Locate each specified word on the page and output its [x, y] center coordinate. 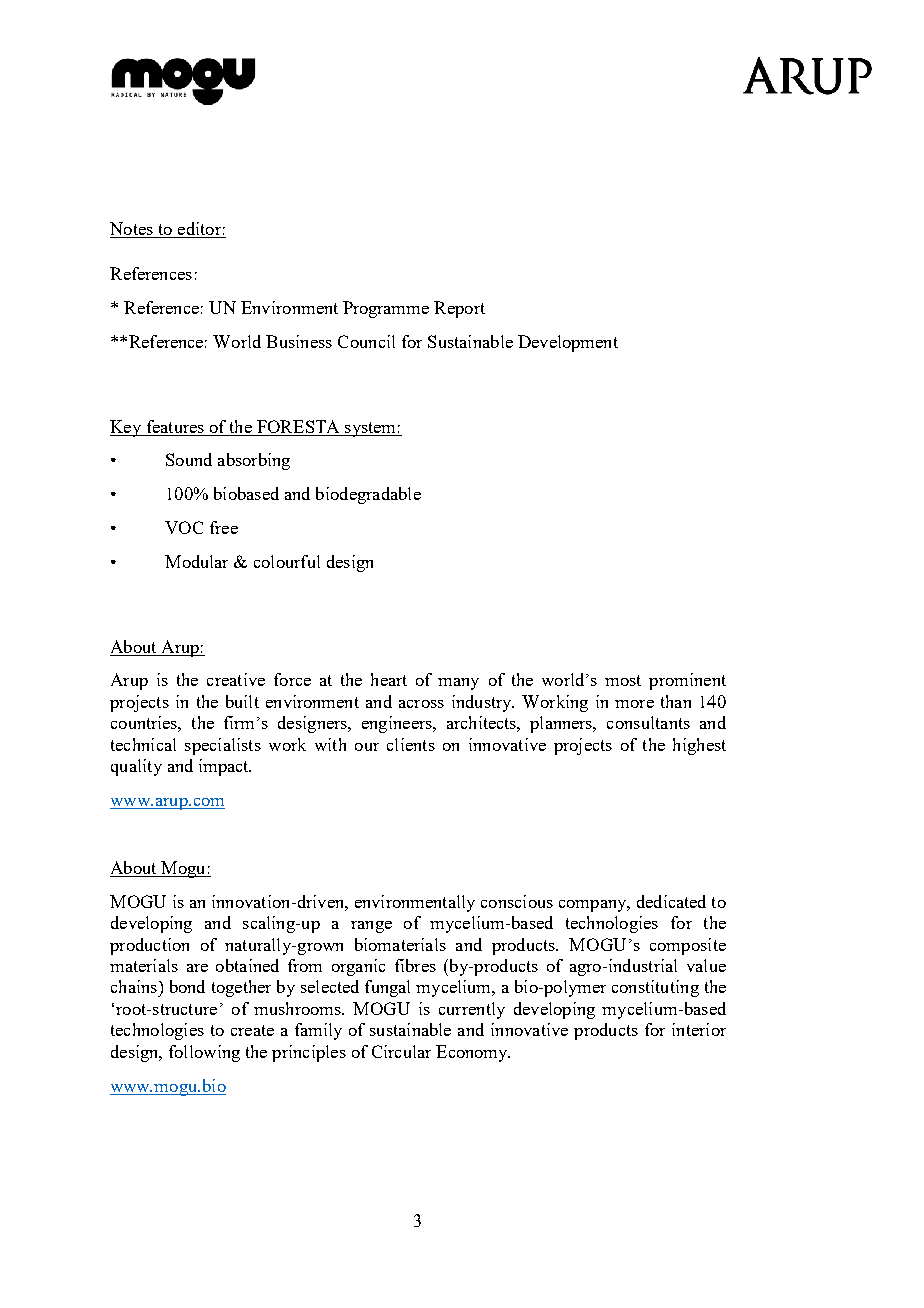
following [204, 1053]
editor [199, 230]
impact [225, 767]
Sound [189, 459]
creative [236, 679]
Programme [386, 309]
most [623, 680]
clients [411, 744]
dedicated [671, 901]
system [370, 429]
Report [459, 309]
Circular [401, 1051]
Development [568, 343]
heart [389, 679]
